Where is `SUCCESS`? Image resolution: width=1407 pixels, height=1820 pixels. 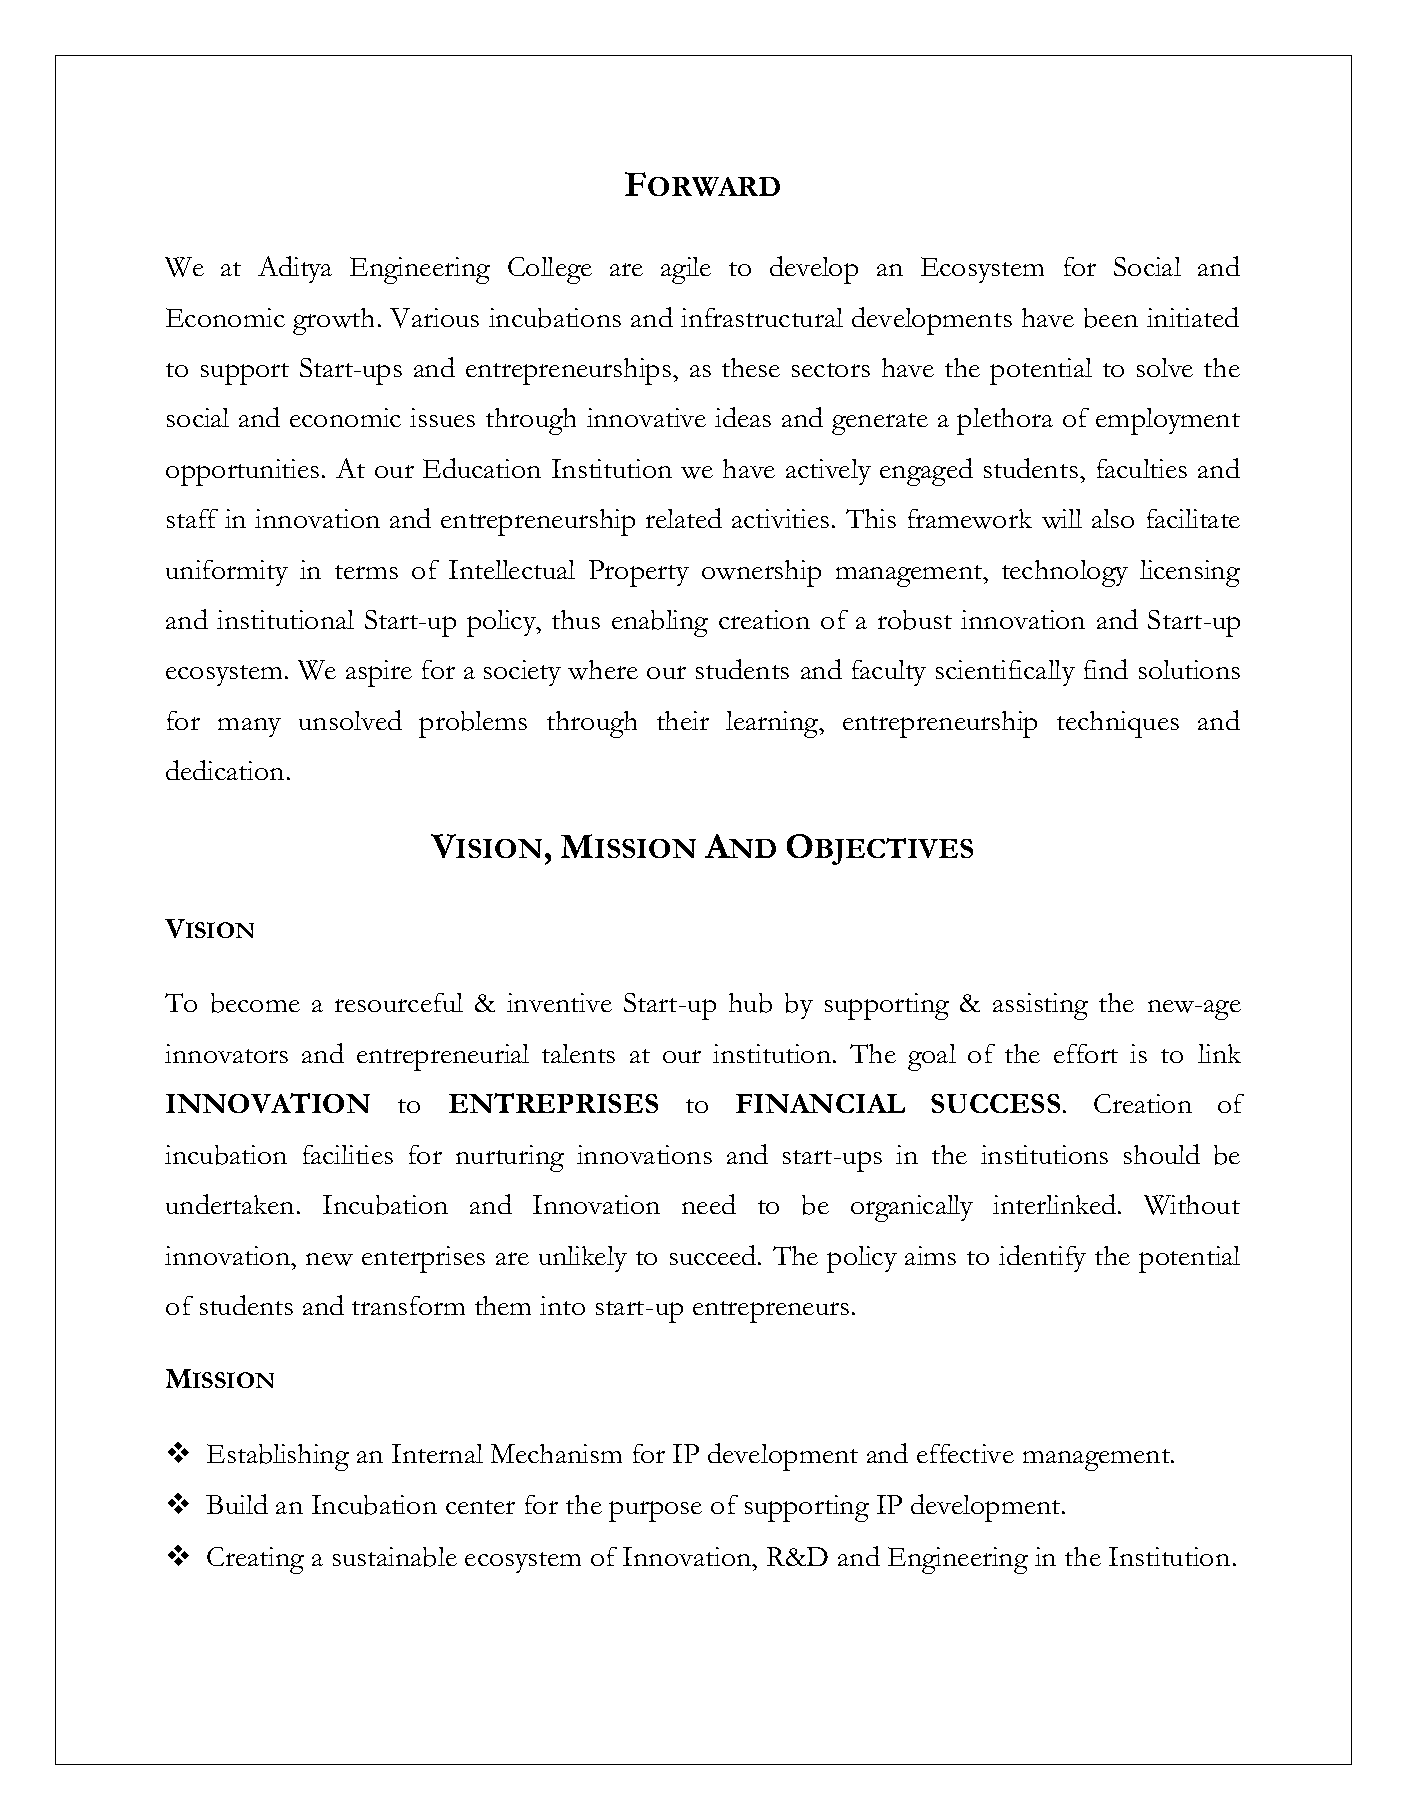 SUCCESS is located at coordinates (995, 1103).
